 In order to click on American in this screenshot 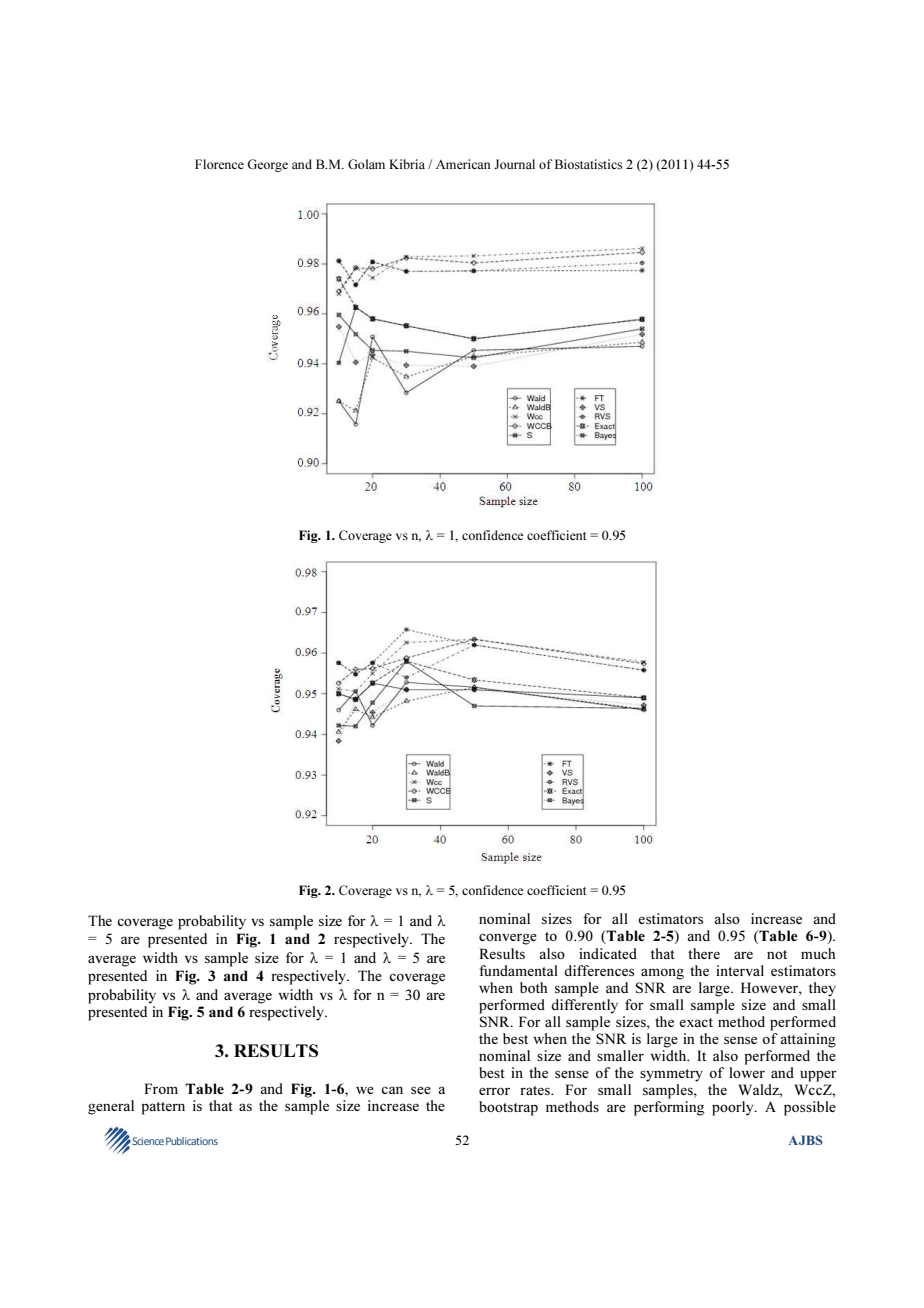, I will do `click(463, 164)`.
